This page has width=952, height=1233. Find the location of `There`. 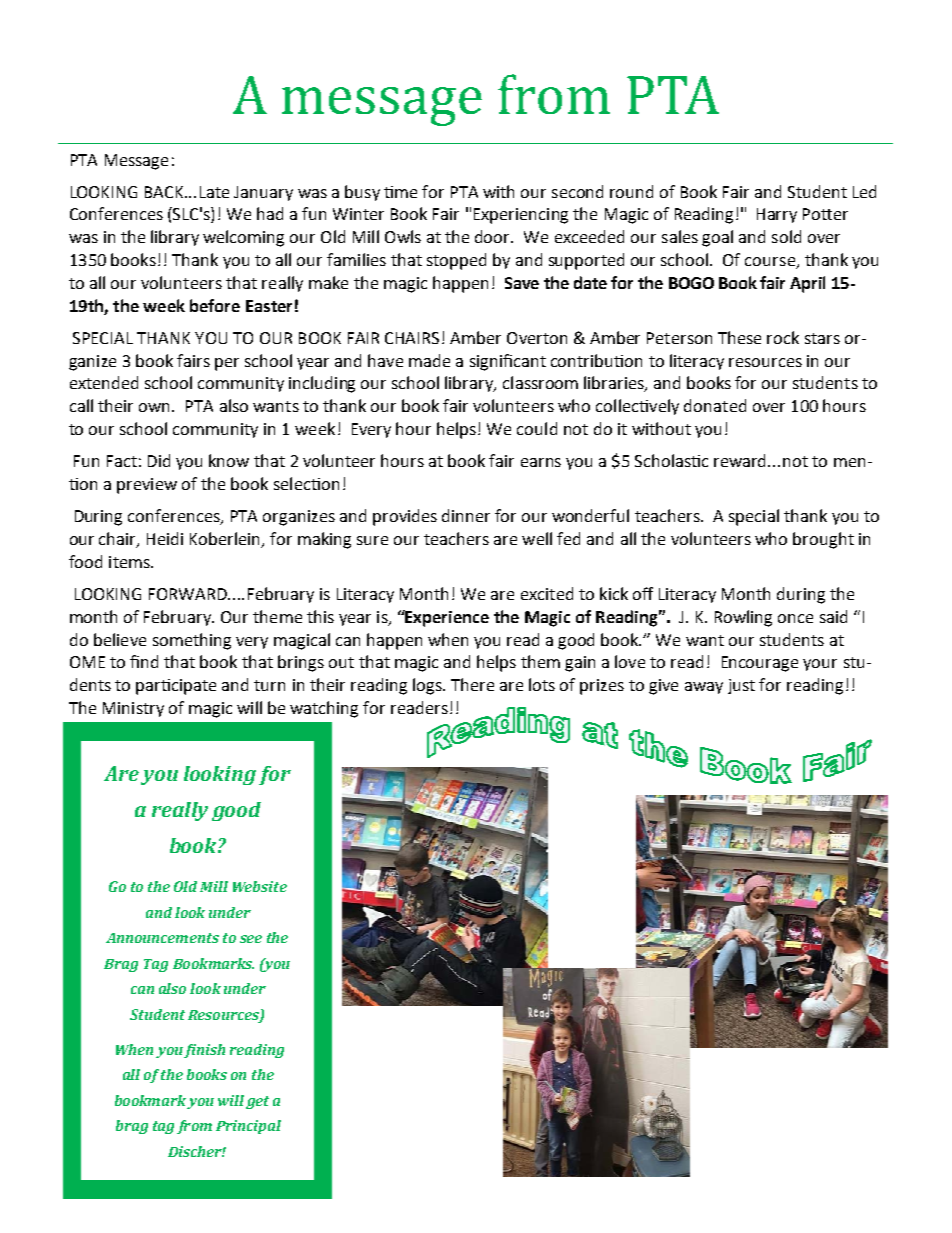

There is located at coordinates (472, 684).
